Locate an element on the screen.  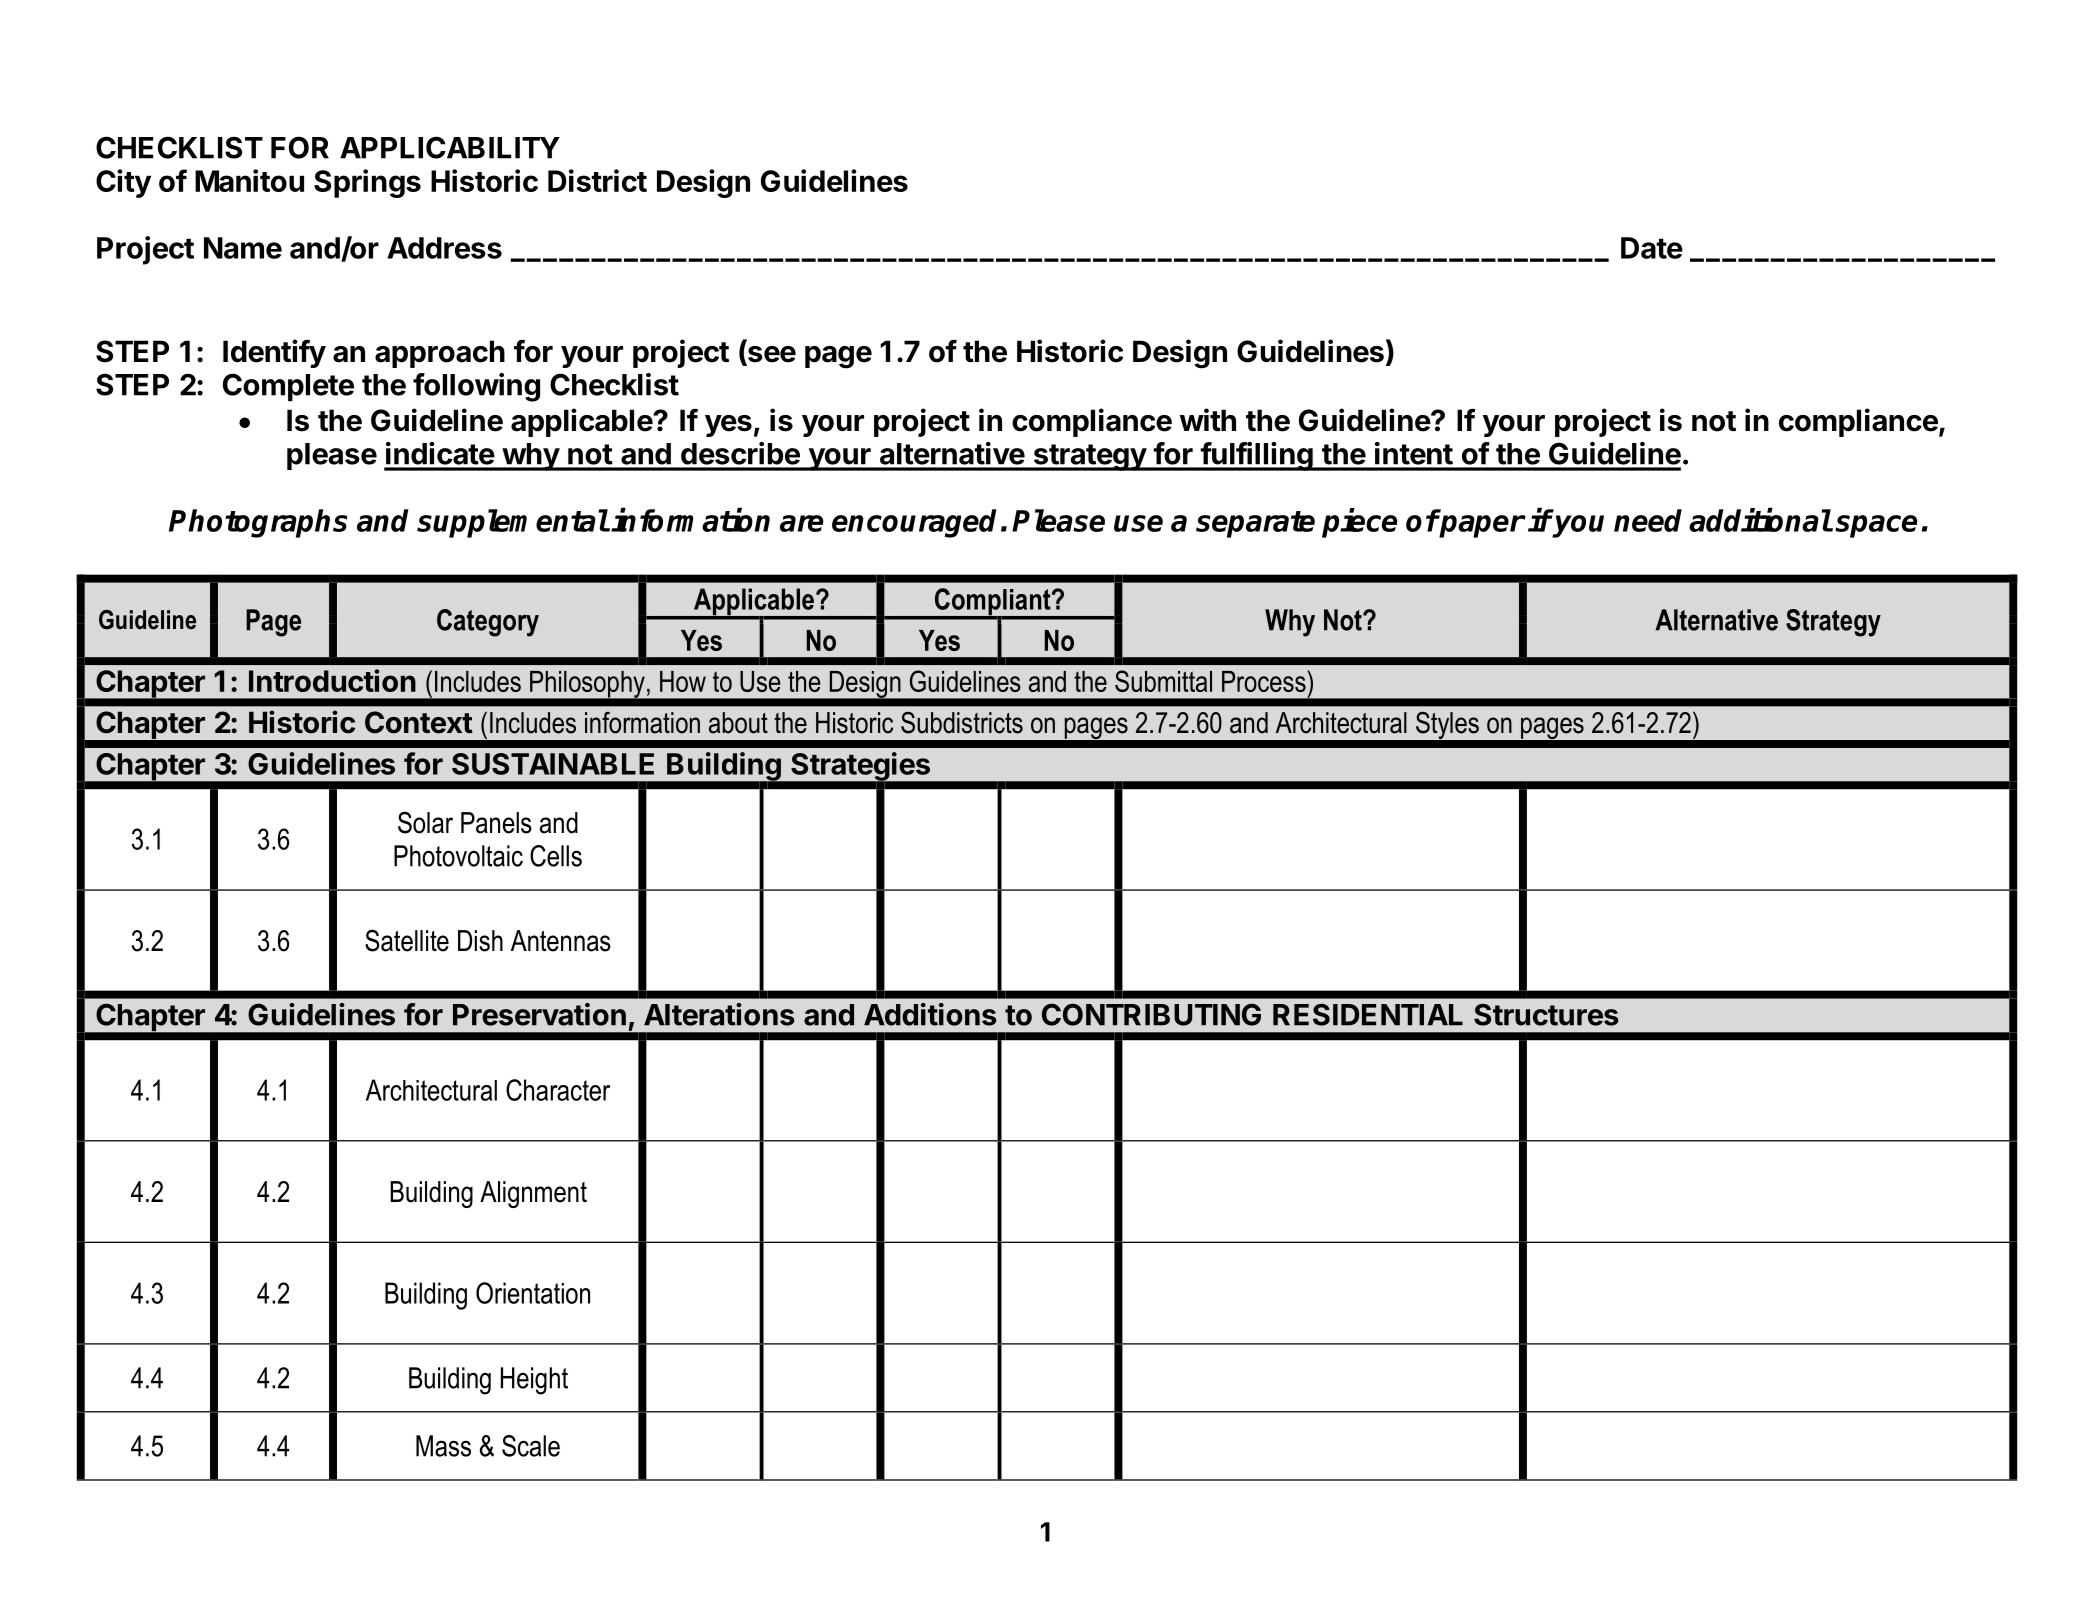
Height is located at coordinates (534, 1381).
